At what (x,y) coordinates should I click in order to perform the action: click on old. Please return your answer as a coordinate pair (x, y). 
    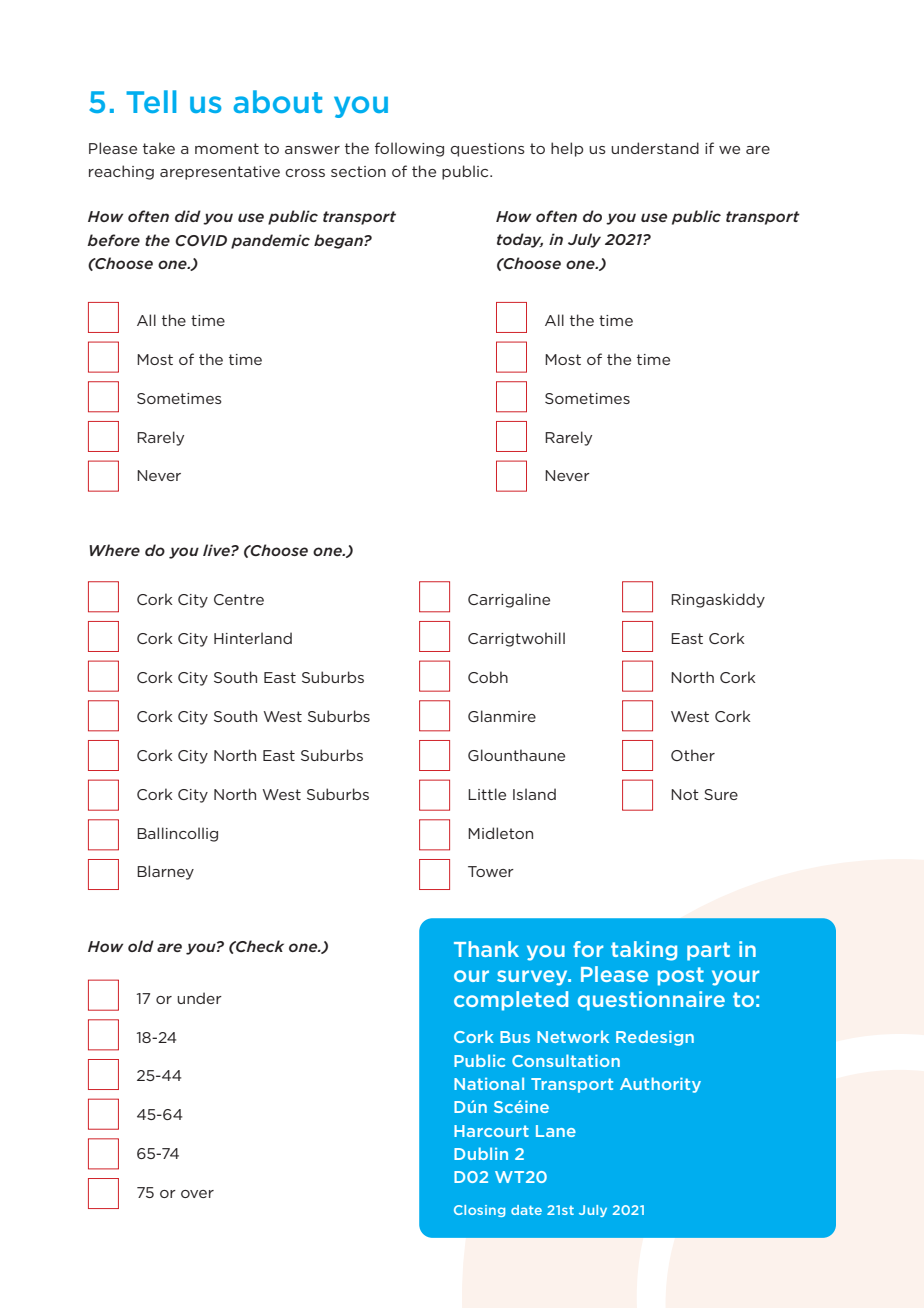
    Looking at the image, I should click on (141, 946).
